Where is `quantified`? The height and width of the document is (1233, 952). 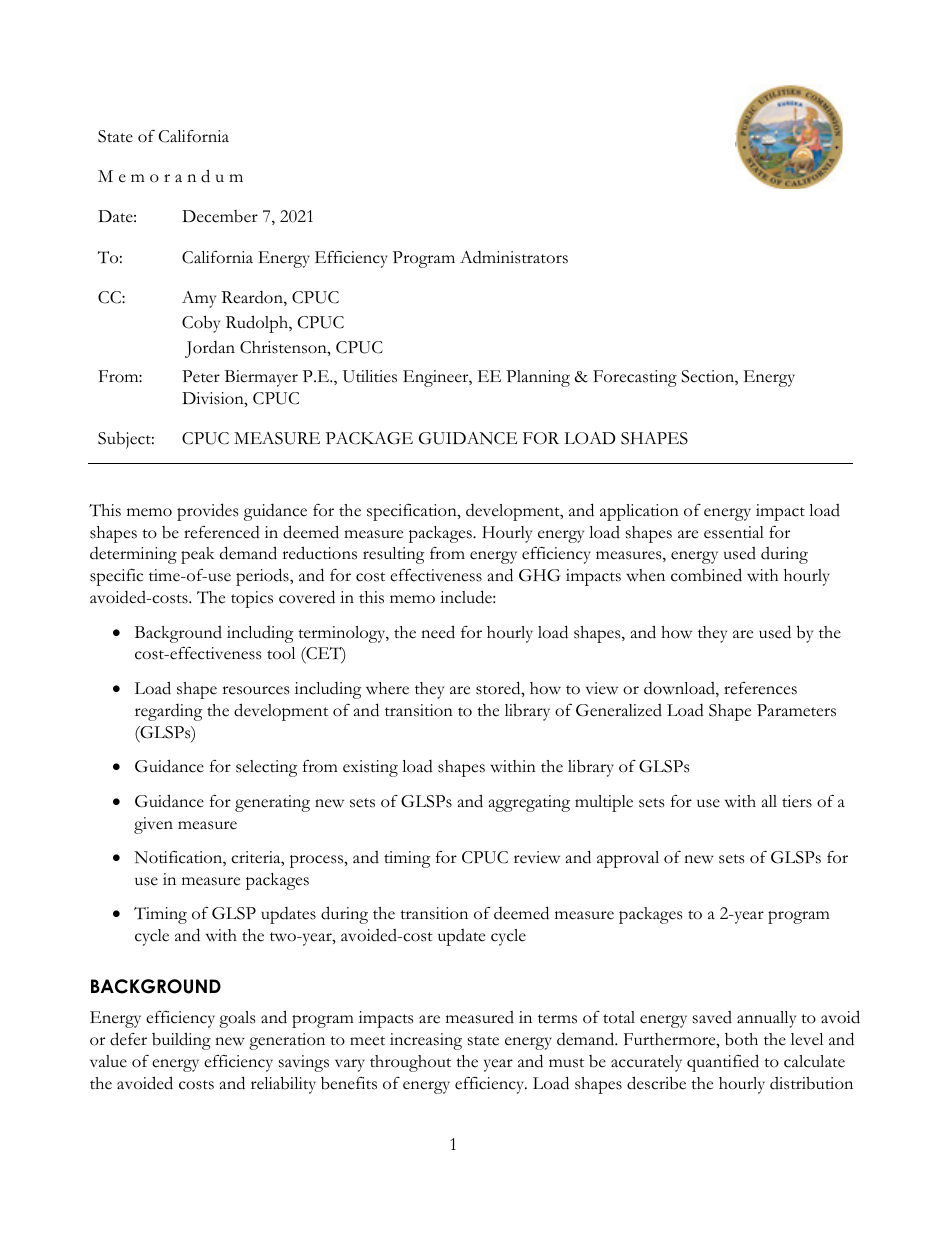
quantified is located at coordinates (723, 1063).
